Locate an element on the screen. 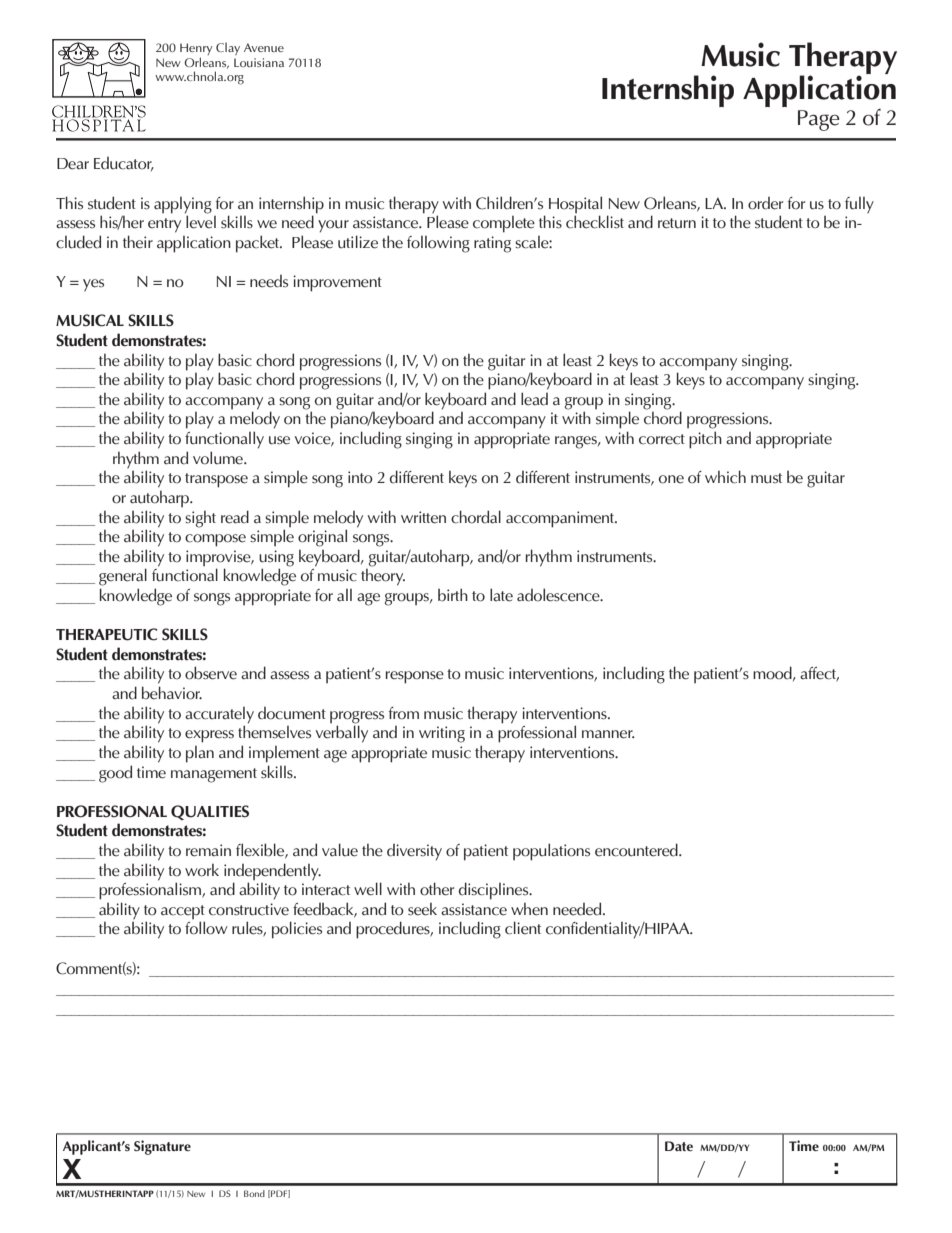 This screenshot has height=1233, width=952. Signature is located at coordinates (162, 1147).
